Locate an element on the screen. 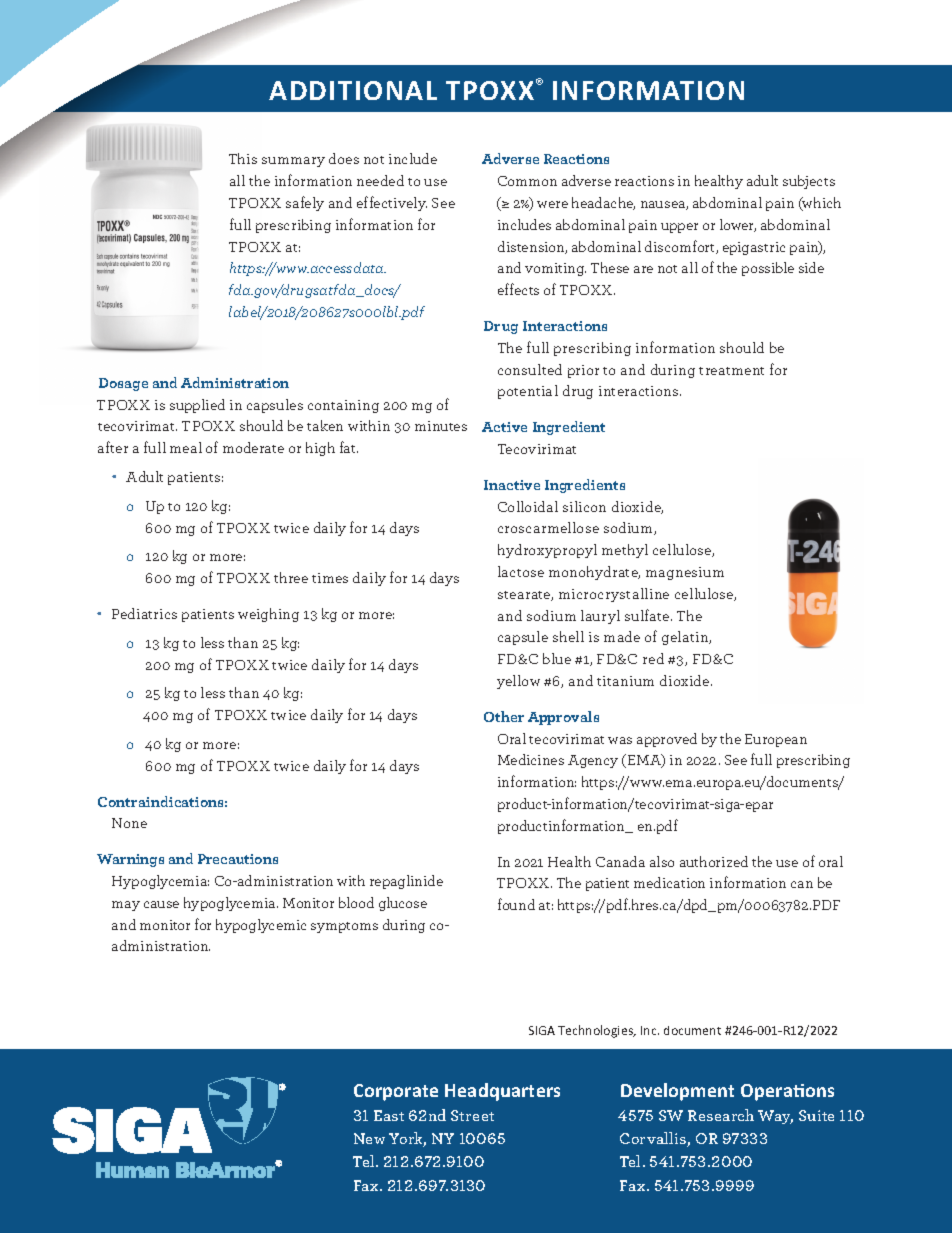  found is located at coordinates (516, 904).
